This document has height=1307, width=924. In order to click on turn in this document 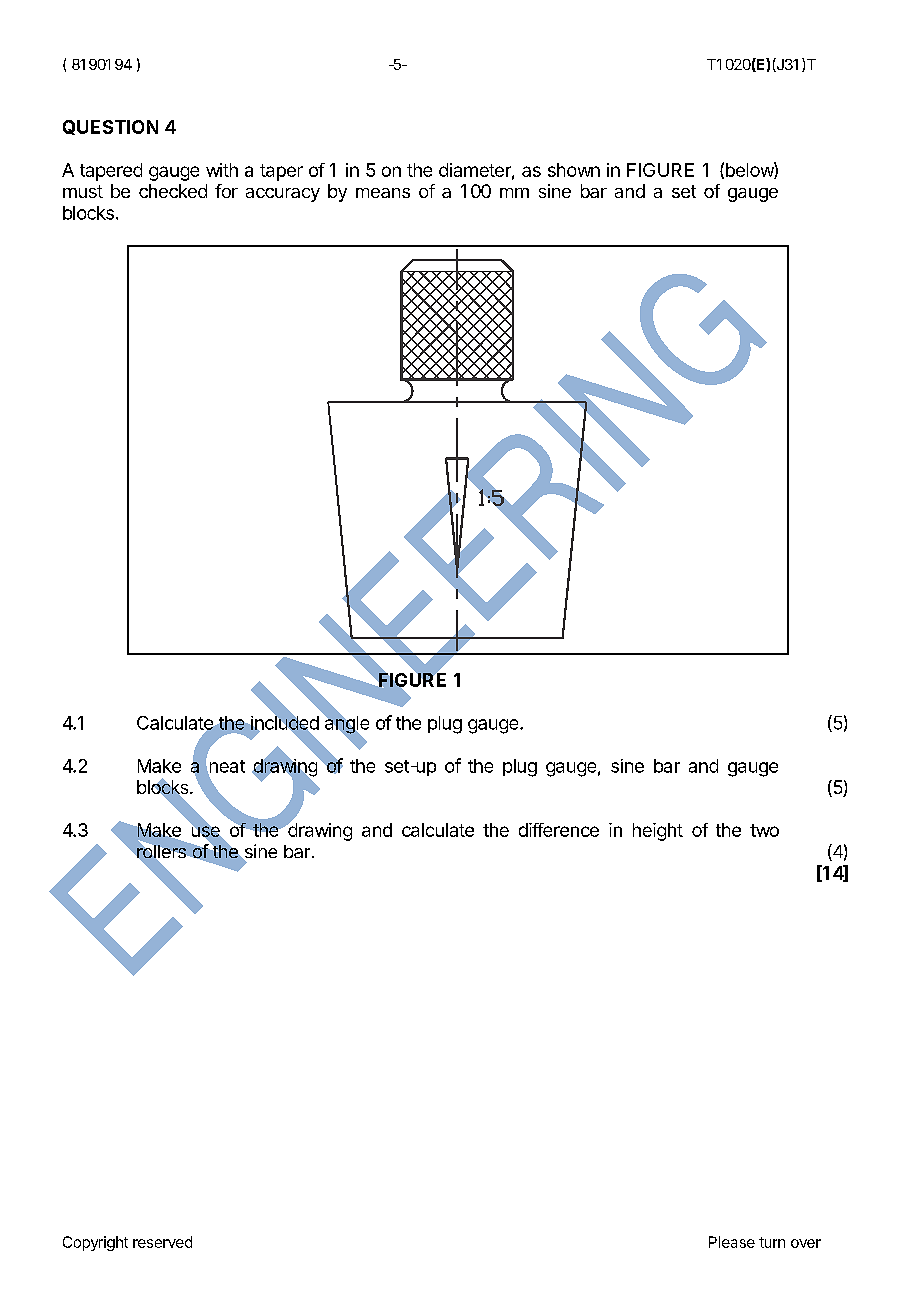, I will do `click(772, 1242)`.
